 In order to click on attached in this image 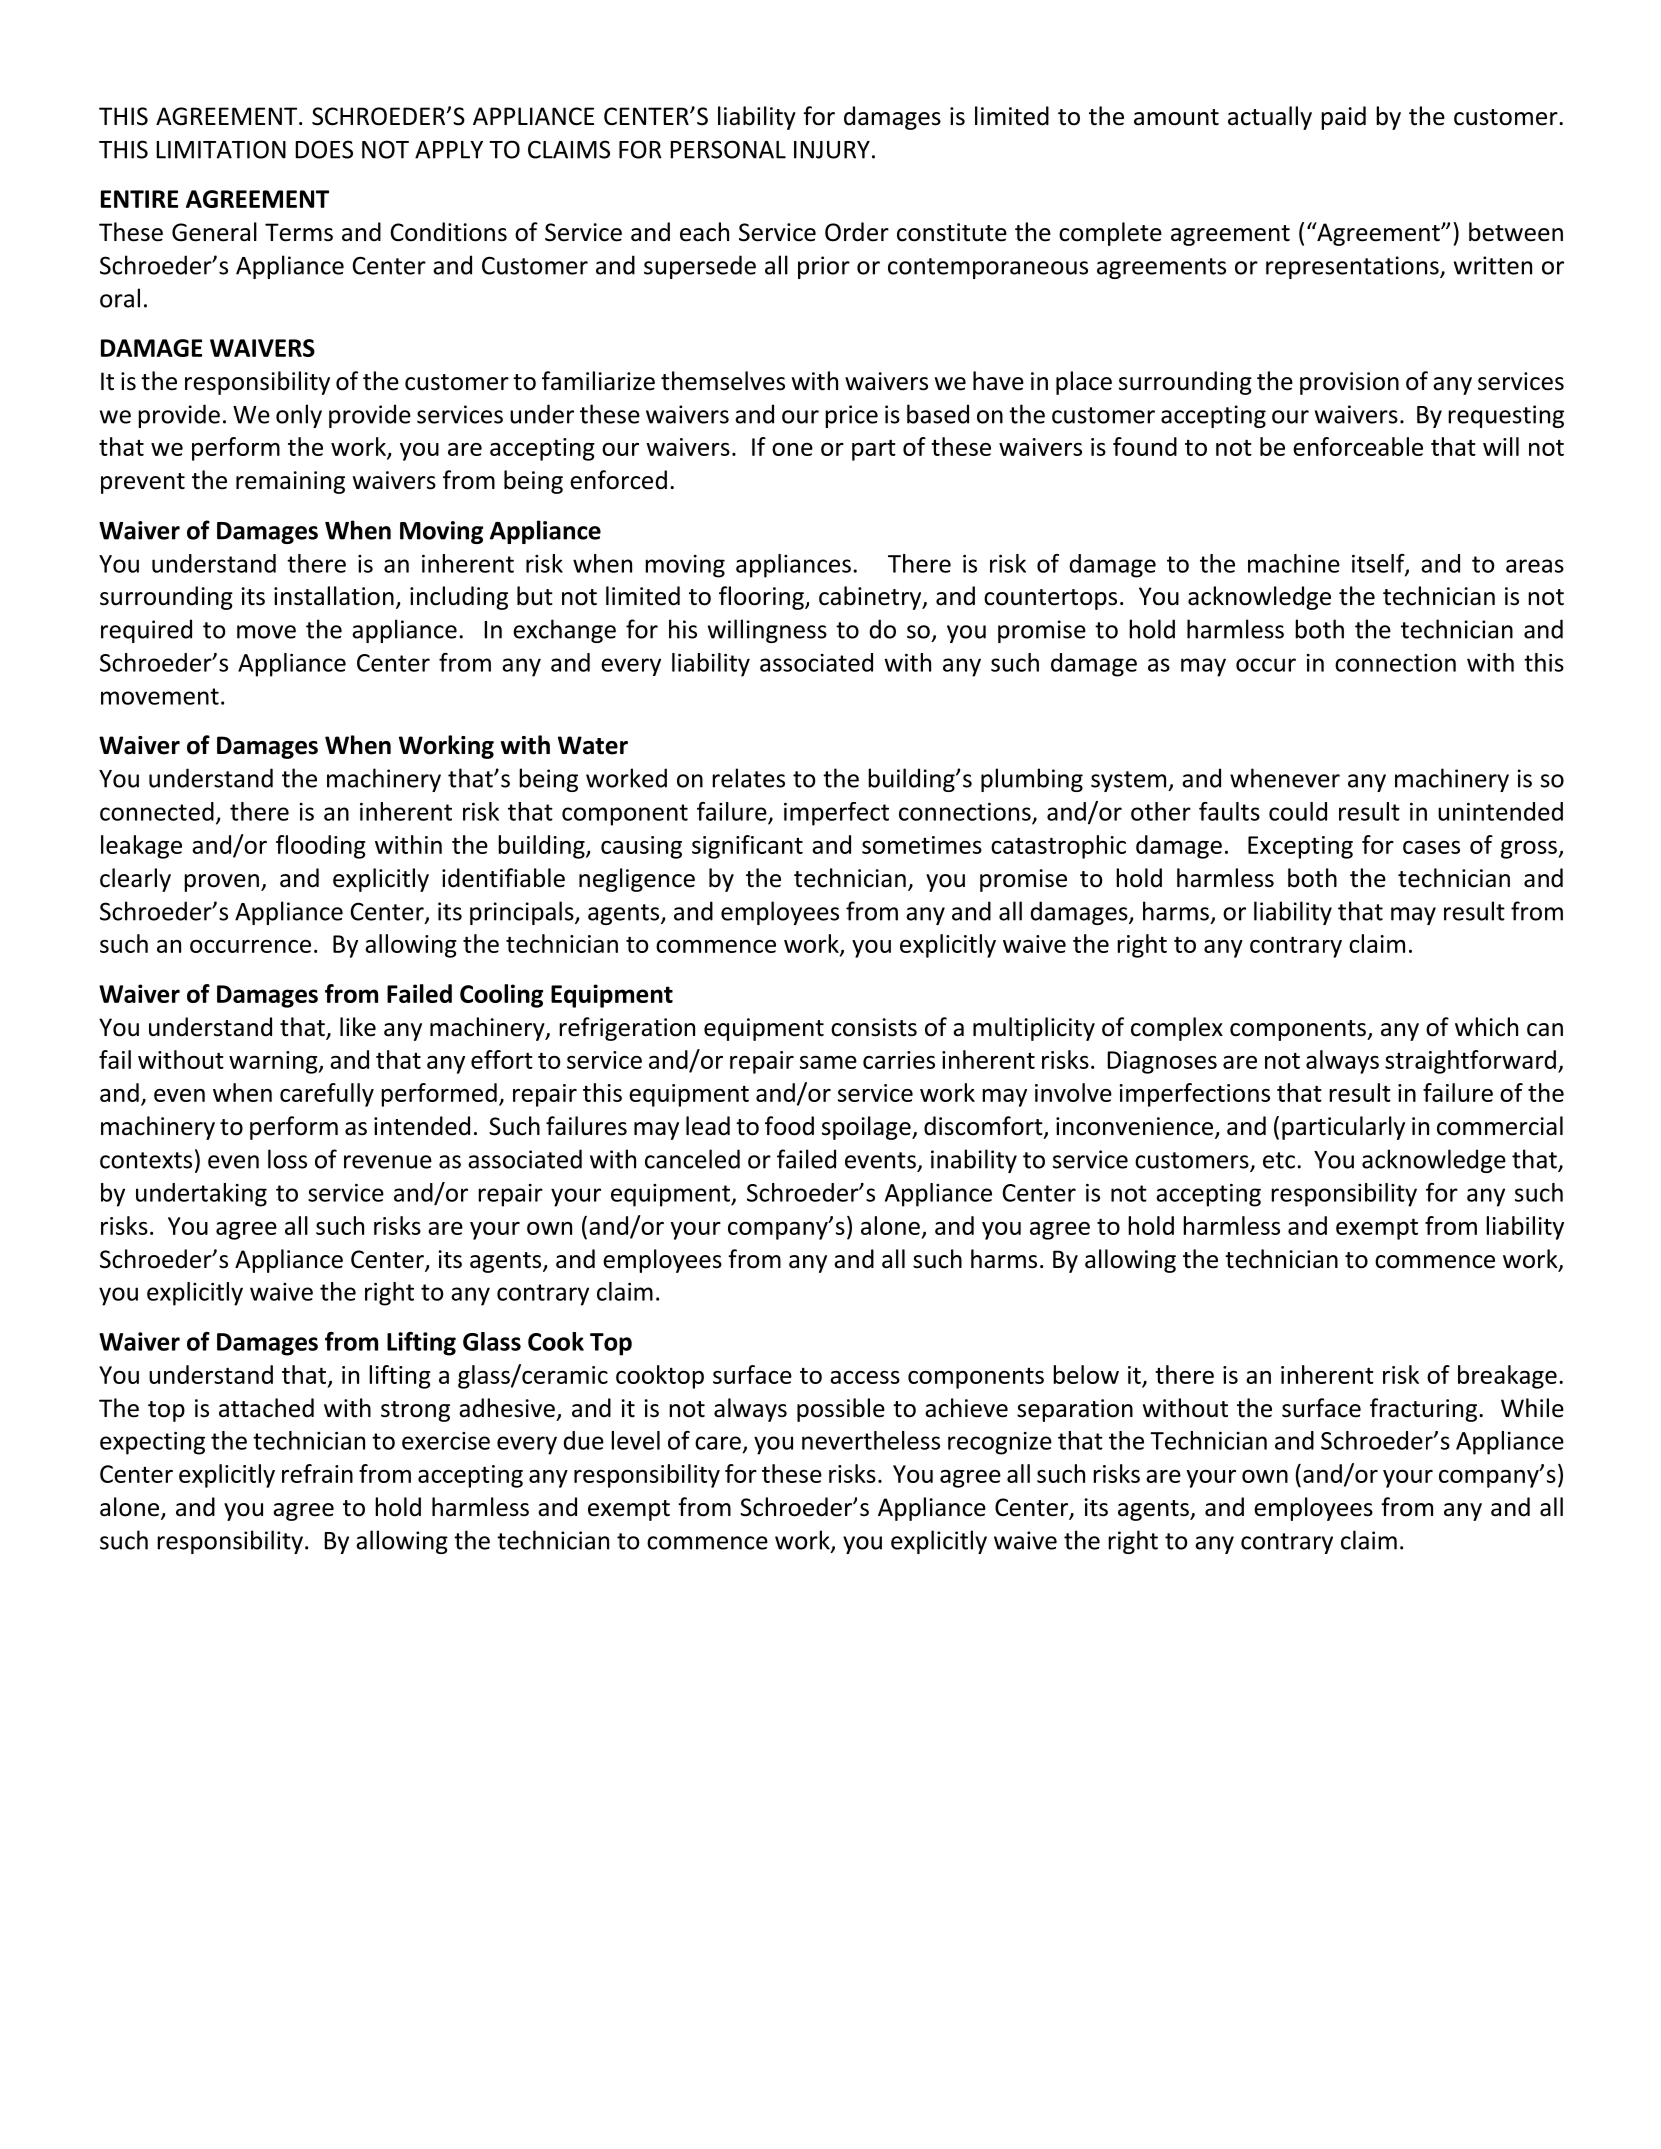, I will do `click(266, 1408)`.
